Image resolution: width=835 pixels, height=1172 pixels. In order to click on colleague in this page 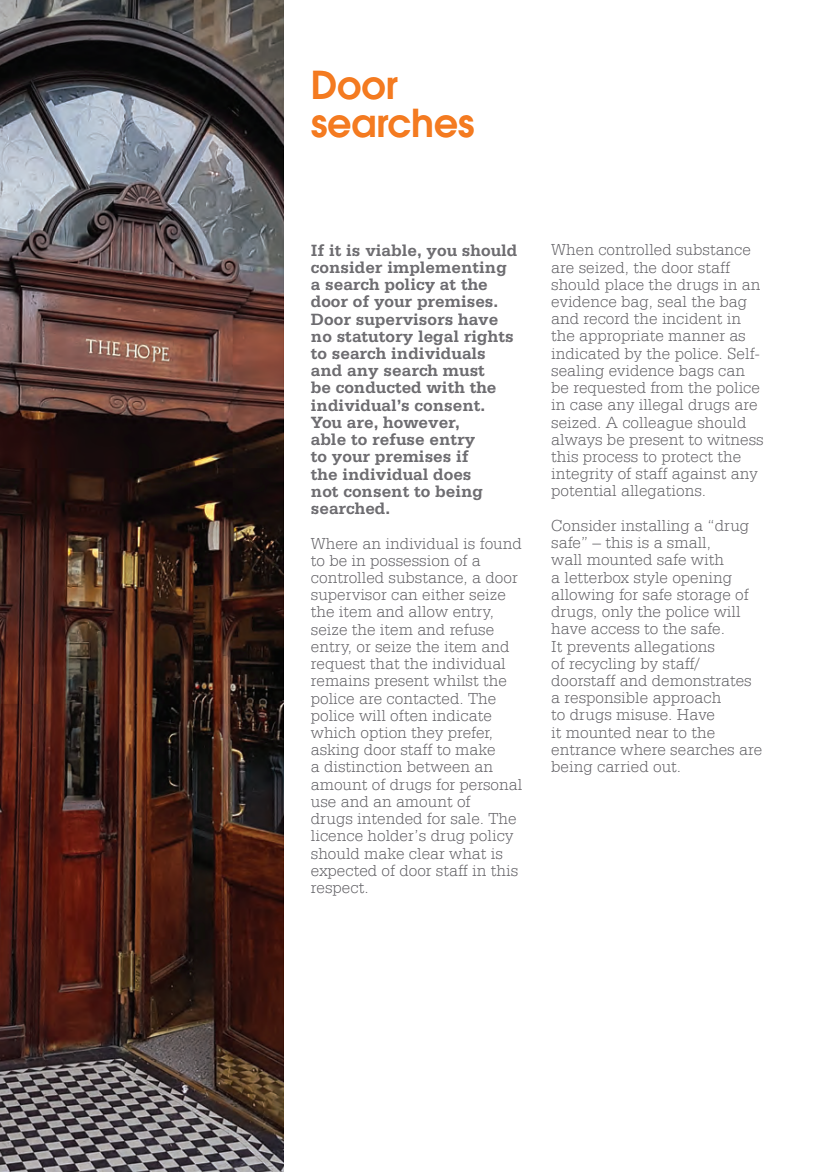, I will do `click(657, 424)`.
